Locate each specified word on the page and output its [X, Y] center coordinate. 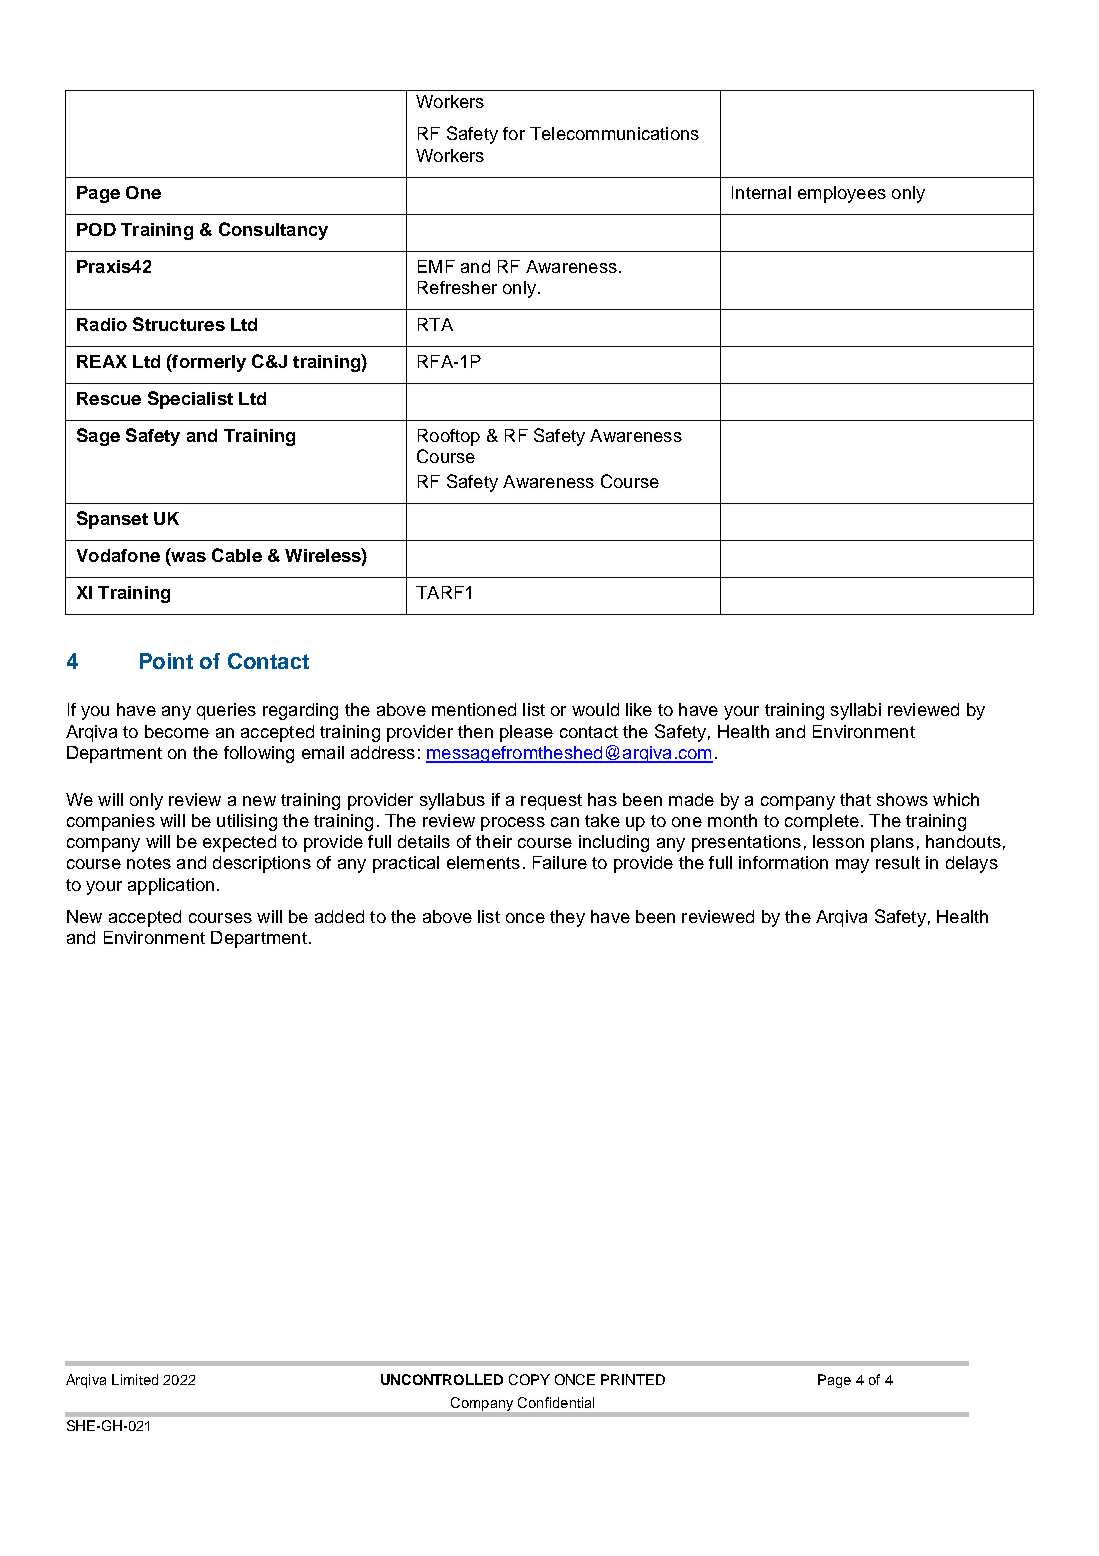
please [526, 733]
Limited [135, 1379]
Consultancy [273, 231]
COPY [529, 1379]
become [177, 731]
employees [842, 194]
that [855, 799]
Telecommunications [614, 133]
